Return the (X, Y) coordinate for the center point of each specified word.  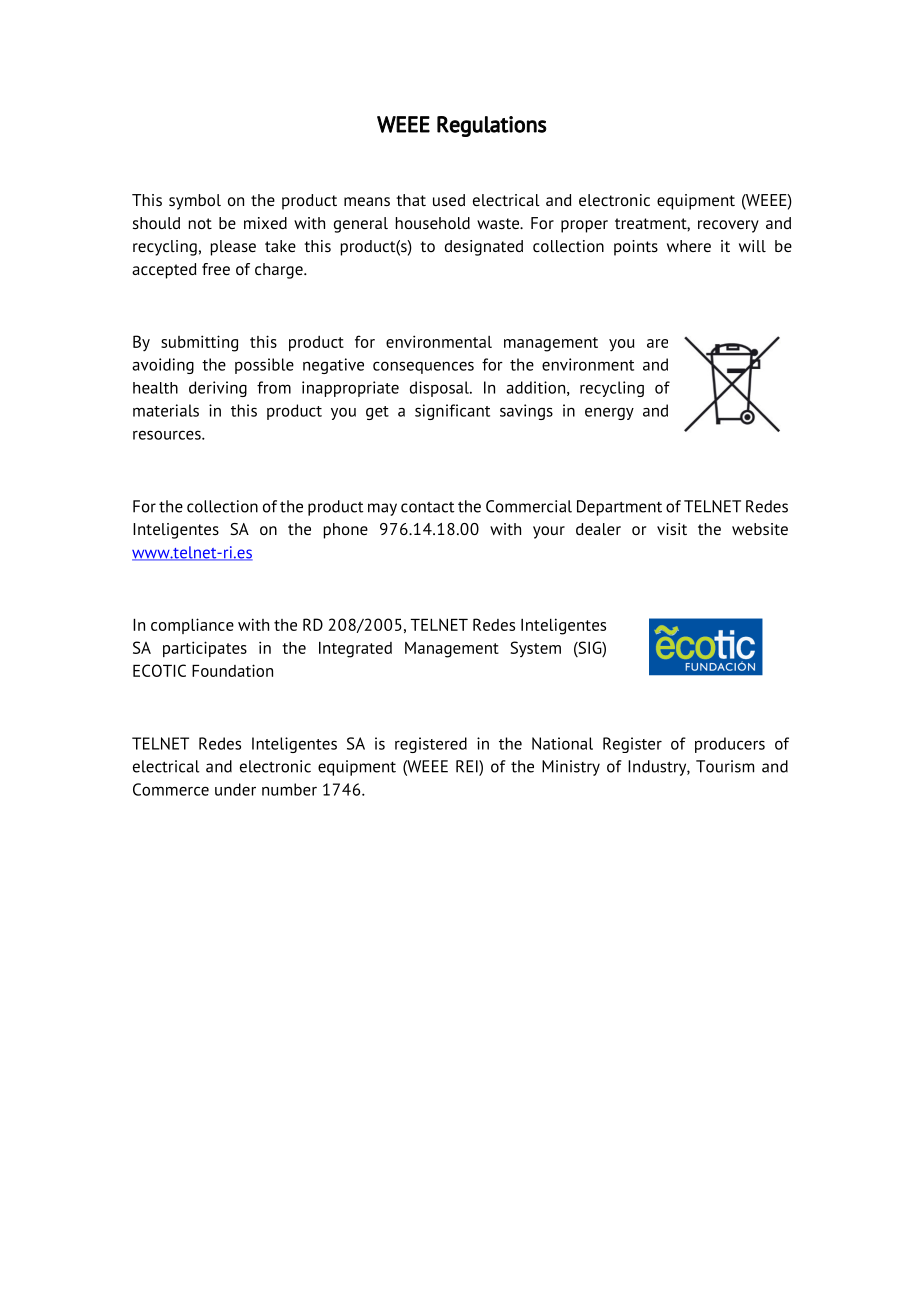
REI (468, 766)
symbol (195, 202)
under (235, 789)
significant (452, 412)
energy (609, 413)
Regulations (492, 126)
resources (168, 435)
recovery (728, 226)
